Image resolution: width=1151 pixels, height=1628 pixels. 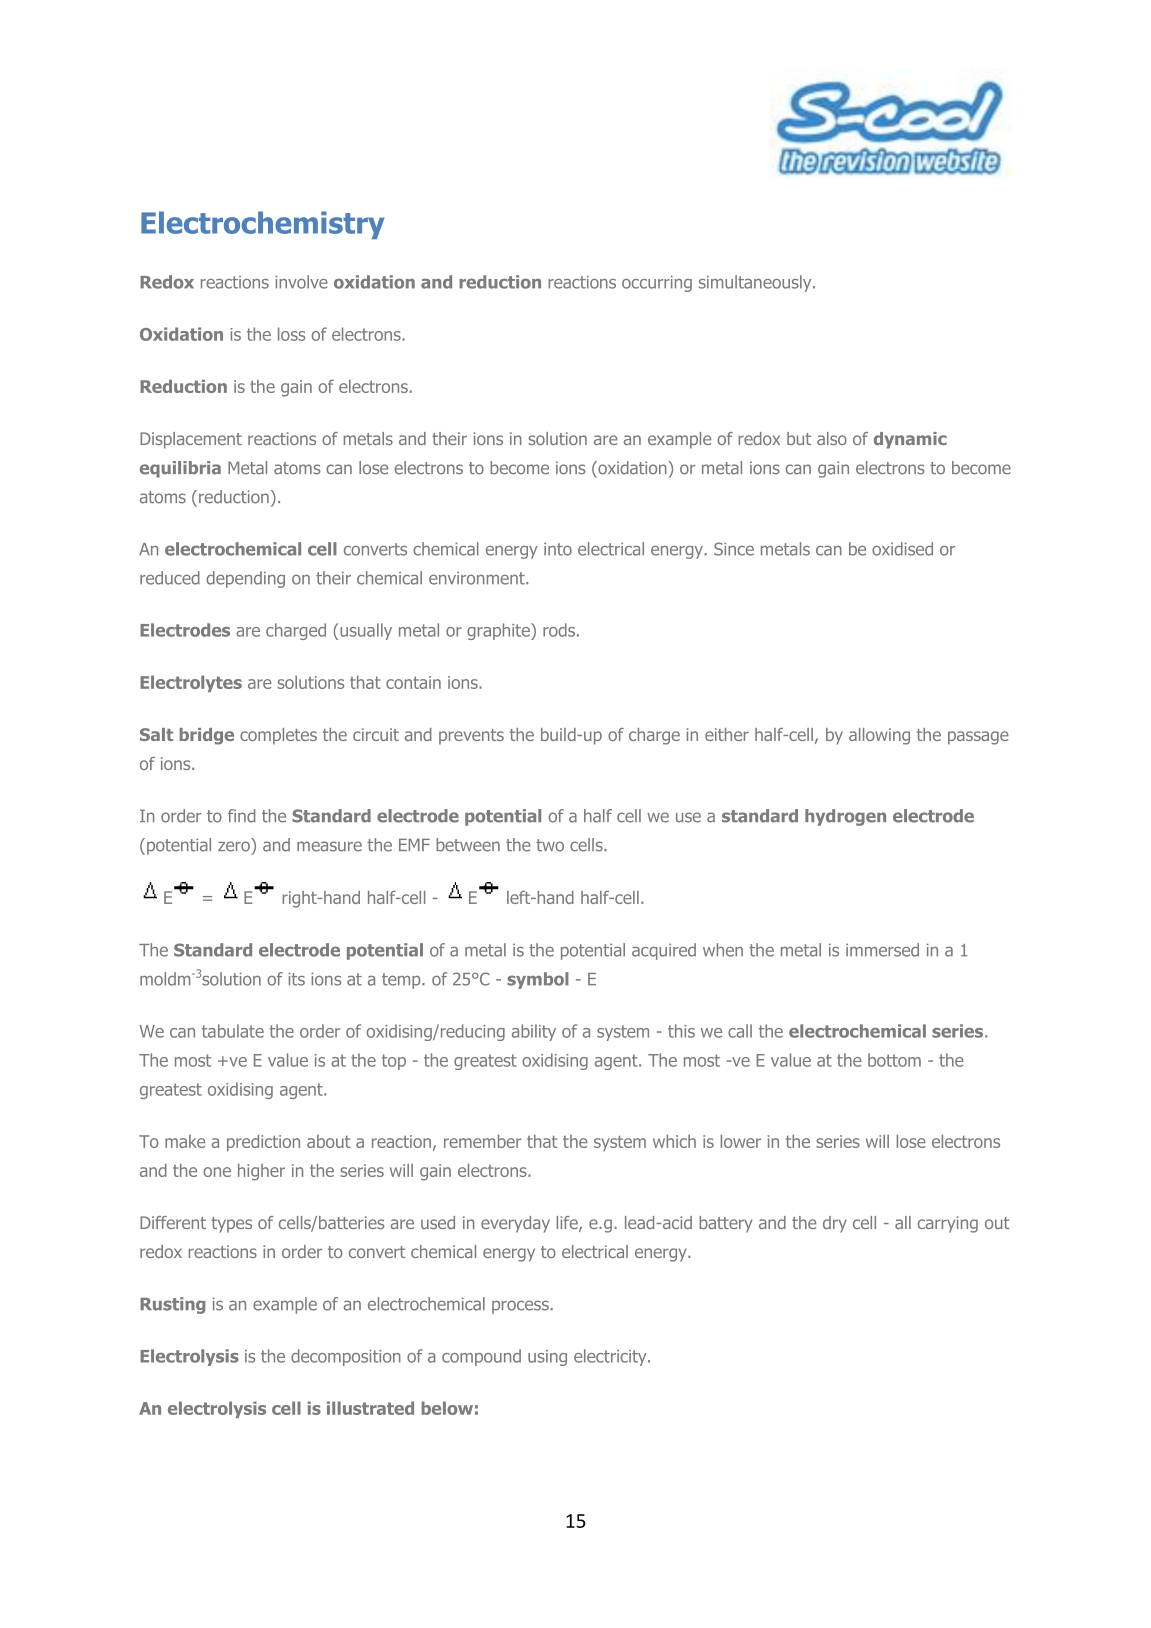 What do you see at coordinates (845, 817) in the screenshot?
I see `hydrogen` at bounding box center [845, 817].
